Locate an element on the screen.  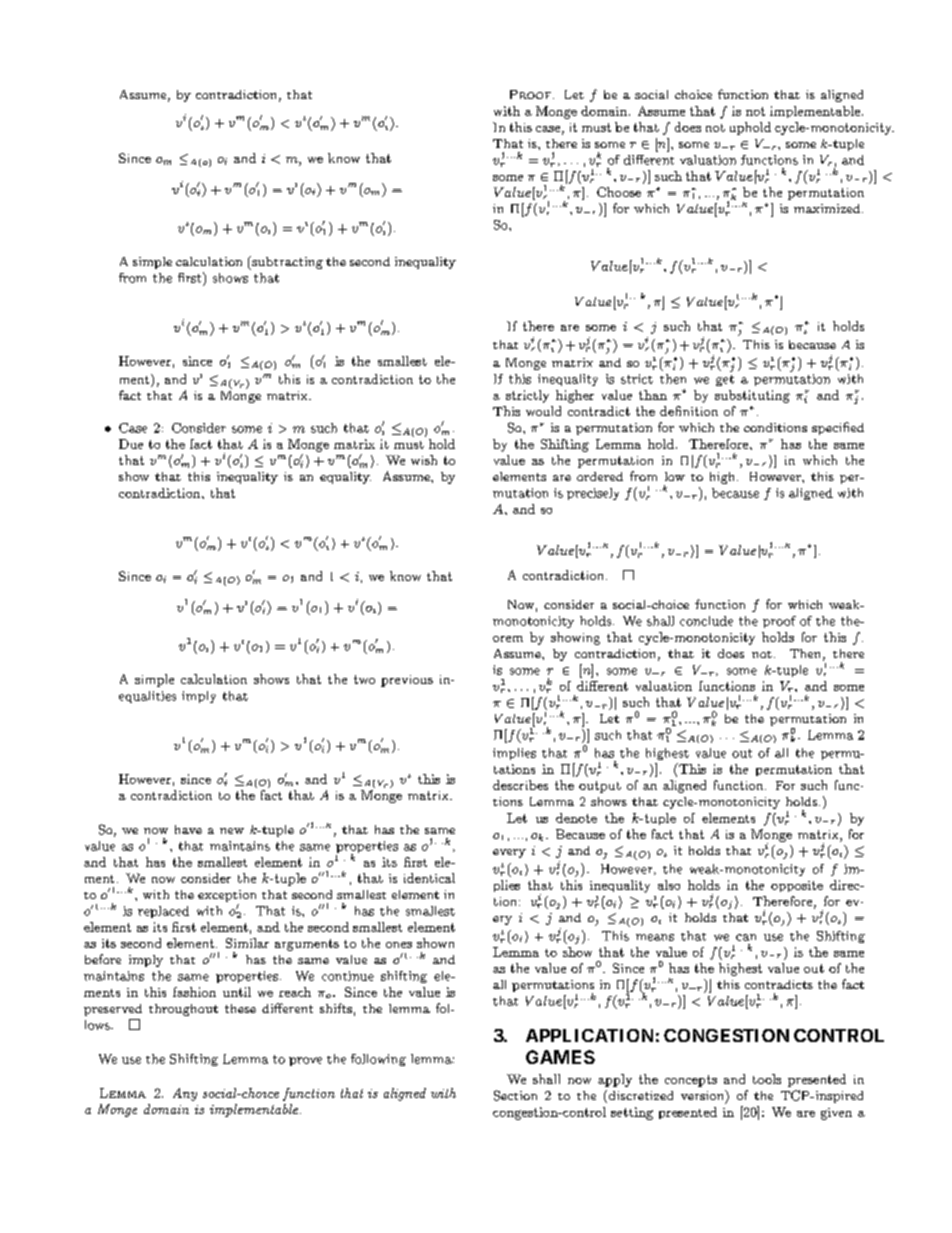
subtracting is located at coordinates (286, 263).
